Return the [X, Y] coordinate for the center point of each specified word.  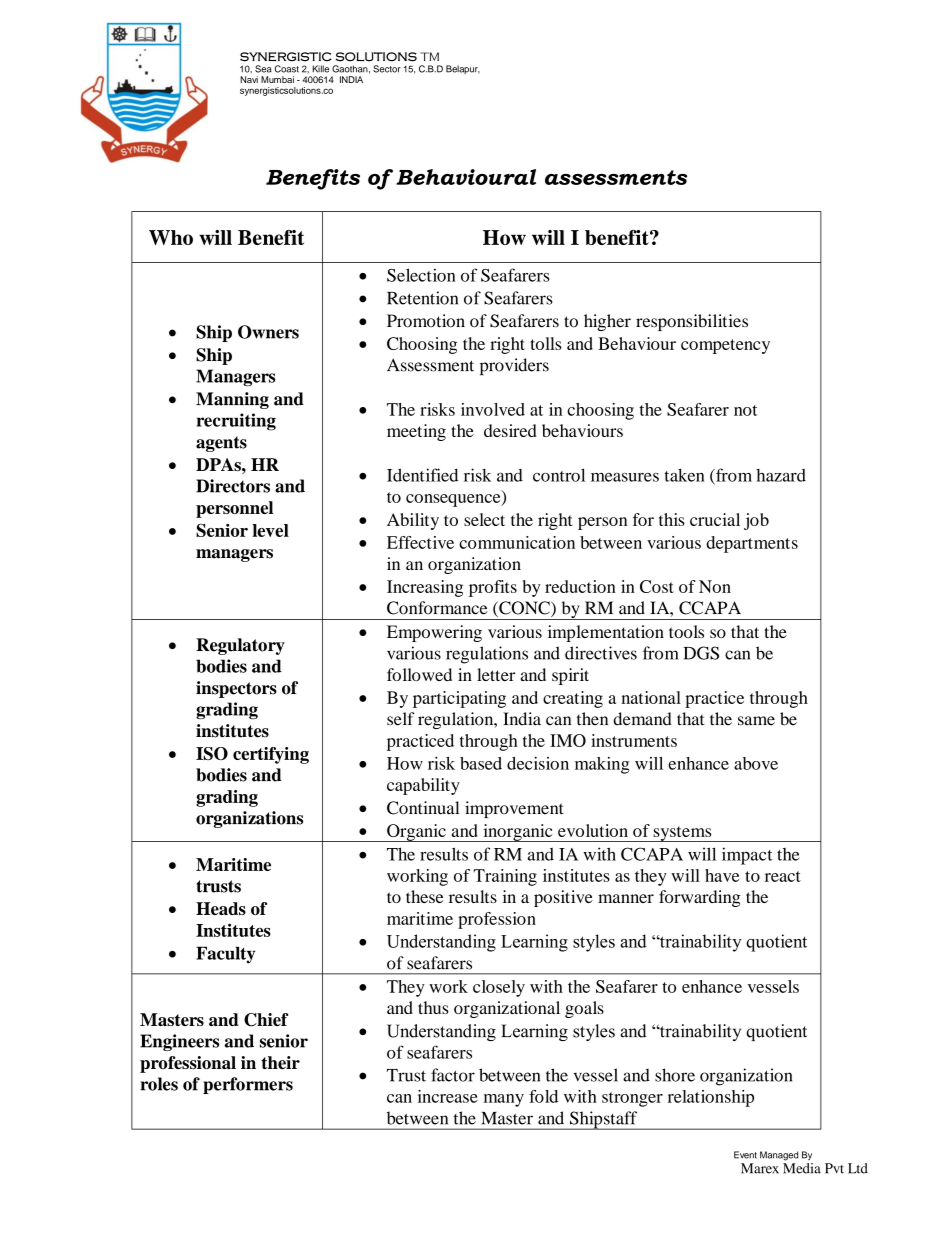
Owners [268, 332]
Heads [221, 908]
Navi [249, 79]
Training [505, 877]
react [783, 876]
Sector [387, 69]
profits [493, 588]
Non [715, 586]
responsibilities [692, 322]
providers [514, 366]
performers [248, 1085]
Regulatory [240, 646]
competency [725, 346]
